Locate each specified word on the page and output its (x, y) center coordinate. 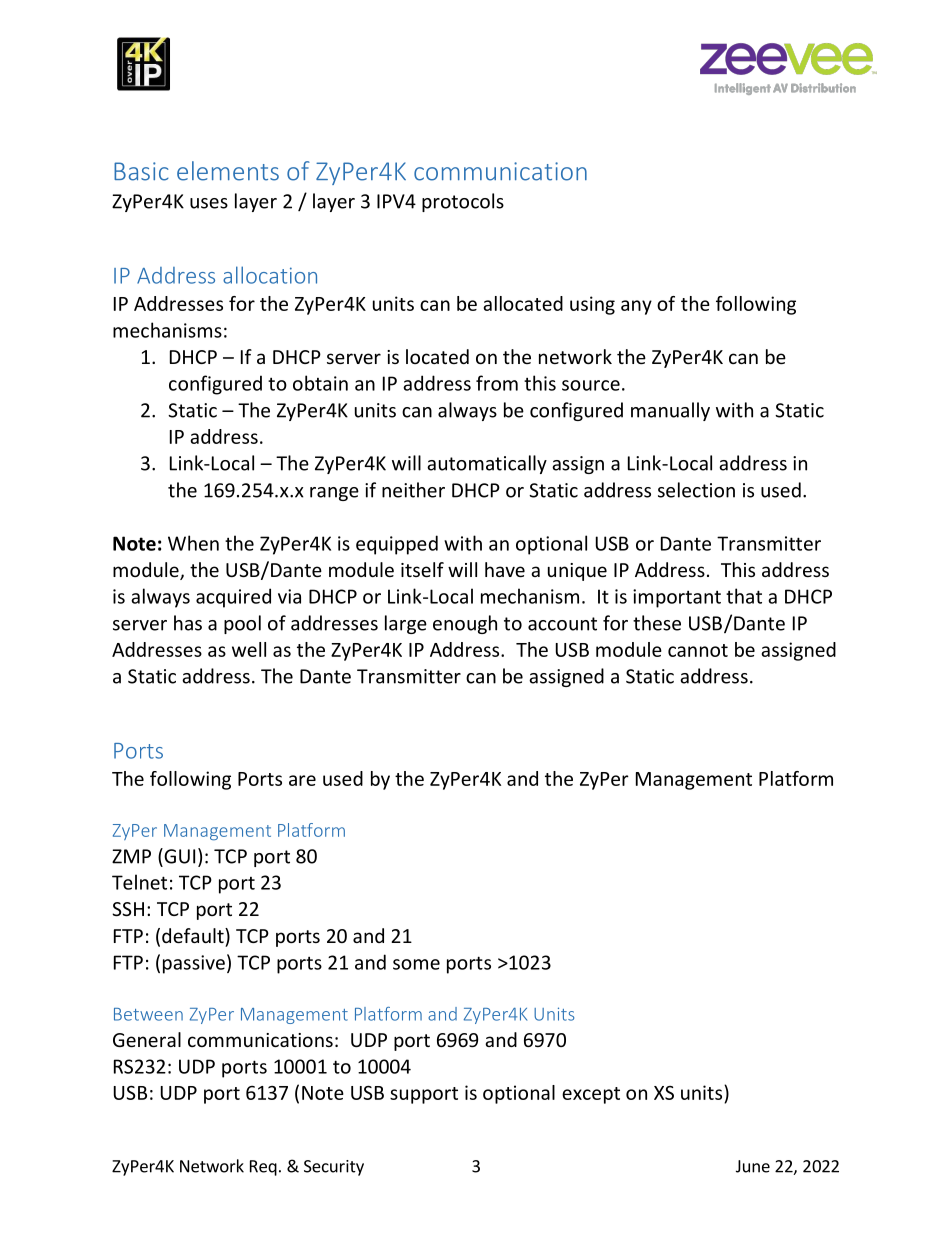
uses (209, 203)
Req (263, 1168)
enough (465, 624)
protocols (463, 202)
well (249, 649)
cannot (698, 650)
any (636, 307)
